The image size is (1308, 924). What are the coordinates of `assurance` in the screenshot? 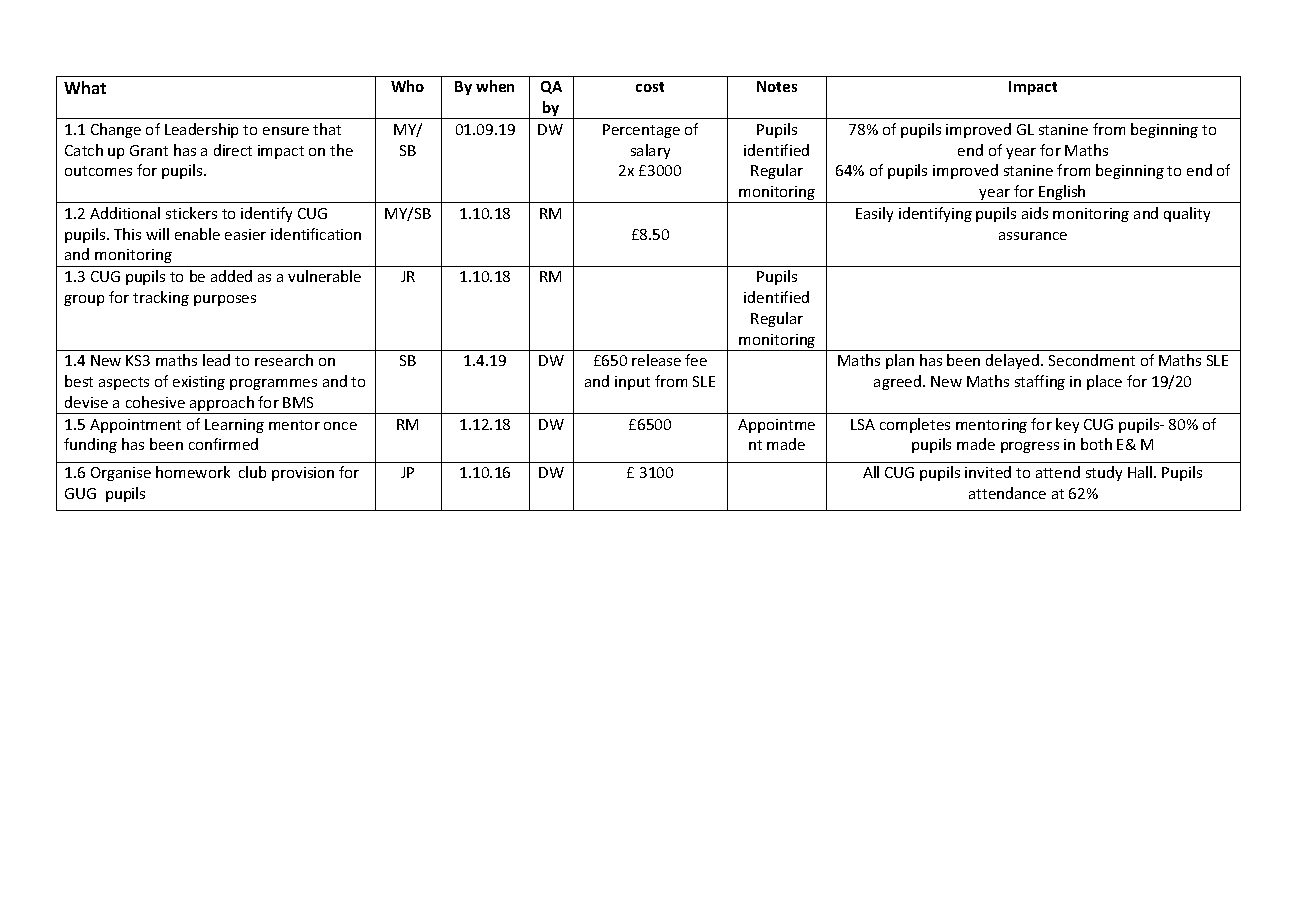 It's located at (1033, 236).
